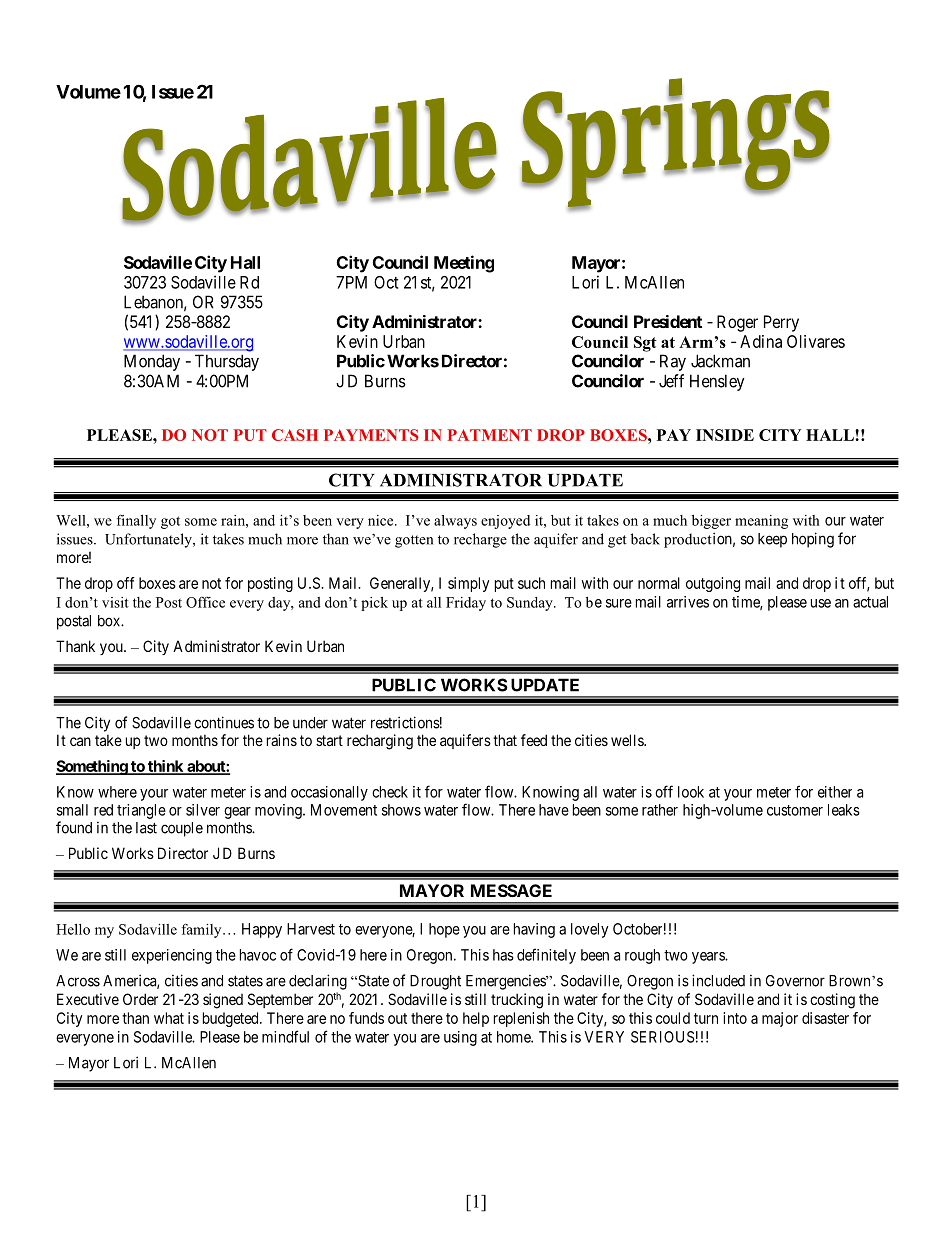 Image resolution: width=952 pixels, height=1233 pixels. Describe the element at coordinates (152, 362) in the screenshot. I see `Monday` at that location.
